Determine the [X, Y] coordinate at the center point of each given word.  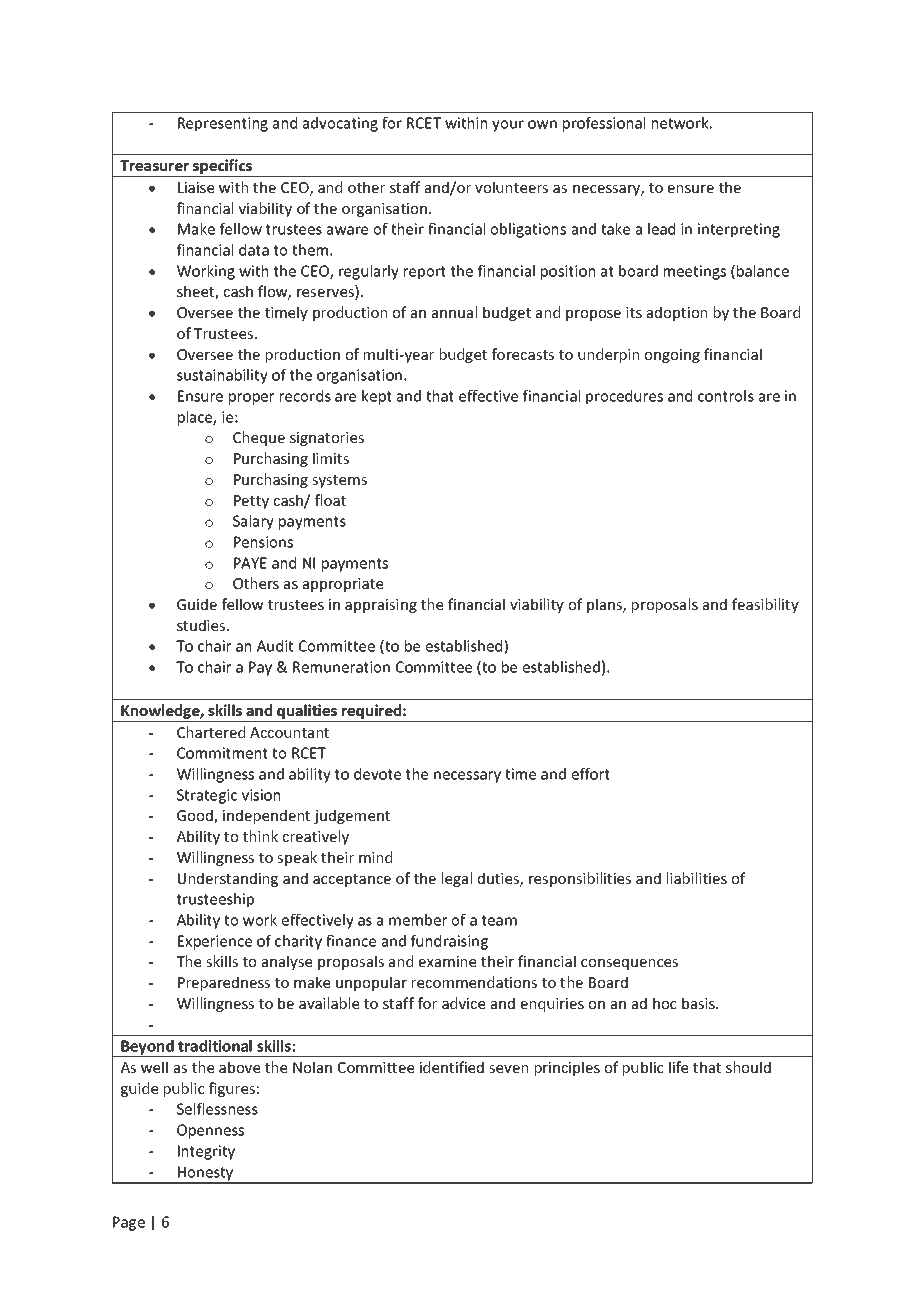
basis [699, 1003]
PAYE [250, 563]
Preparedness [224, 983]
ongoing [672, 356]
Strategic [207, 796]
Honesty [206, 1174]
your [508, 126]
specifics [222, 168]
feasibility [765, 605]
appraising [381, 606]
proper [251, 399]
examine [447, 961]
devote [377, 774]
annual [454, 312]
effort [591, 774]
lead [661, 229]
